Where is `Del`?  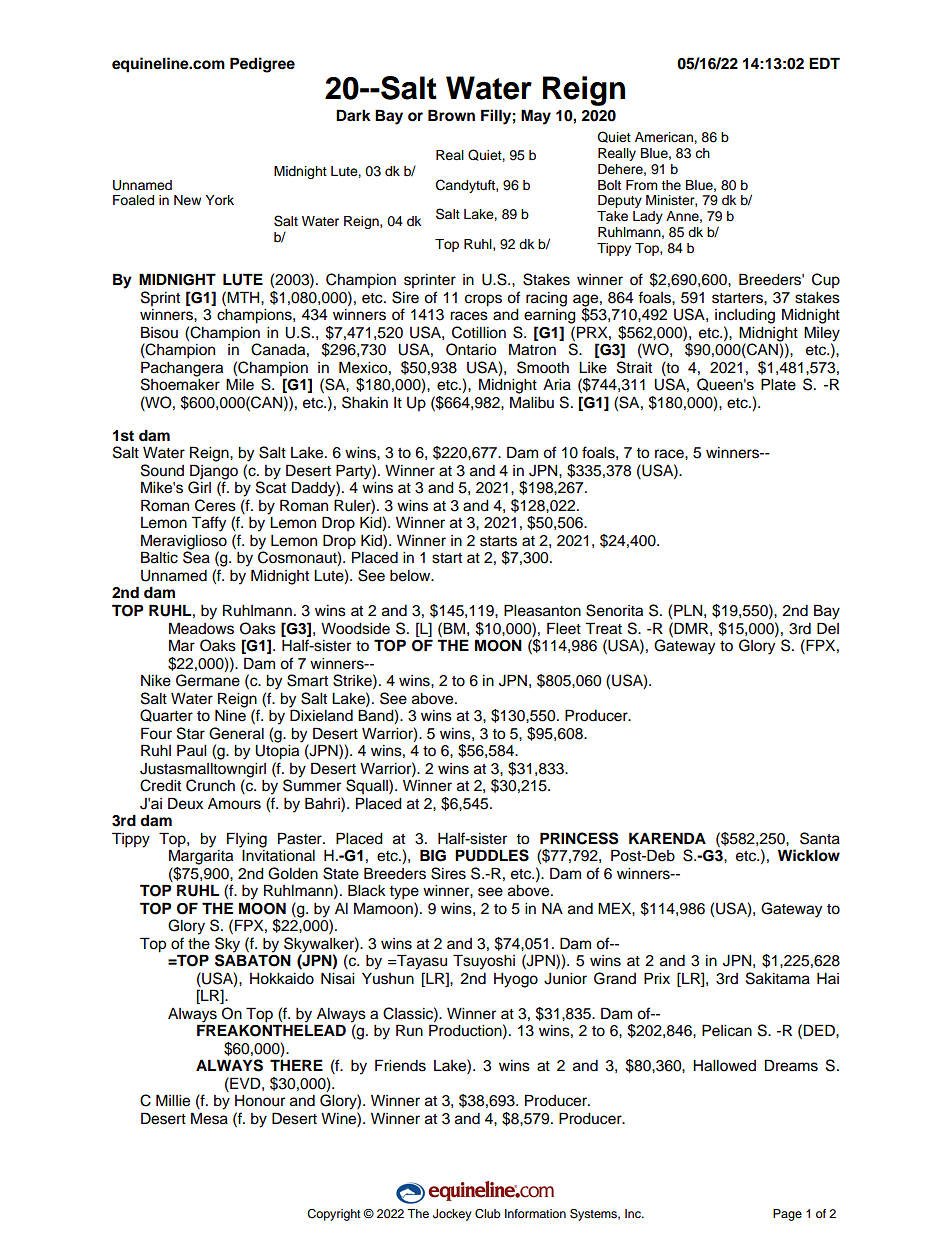 Del is located at coordinates (828, 628).
